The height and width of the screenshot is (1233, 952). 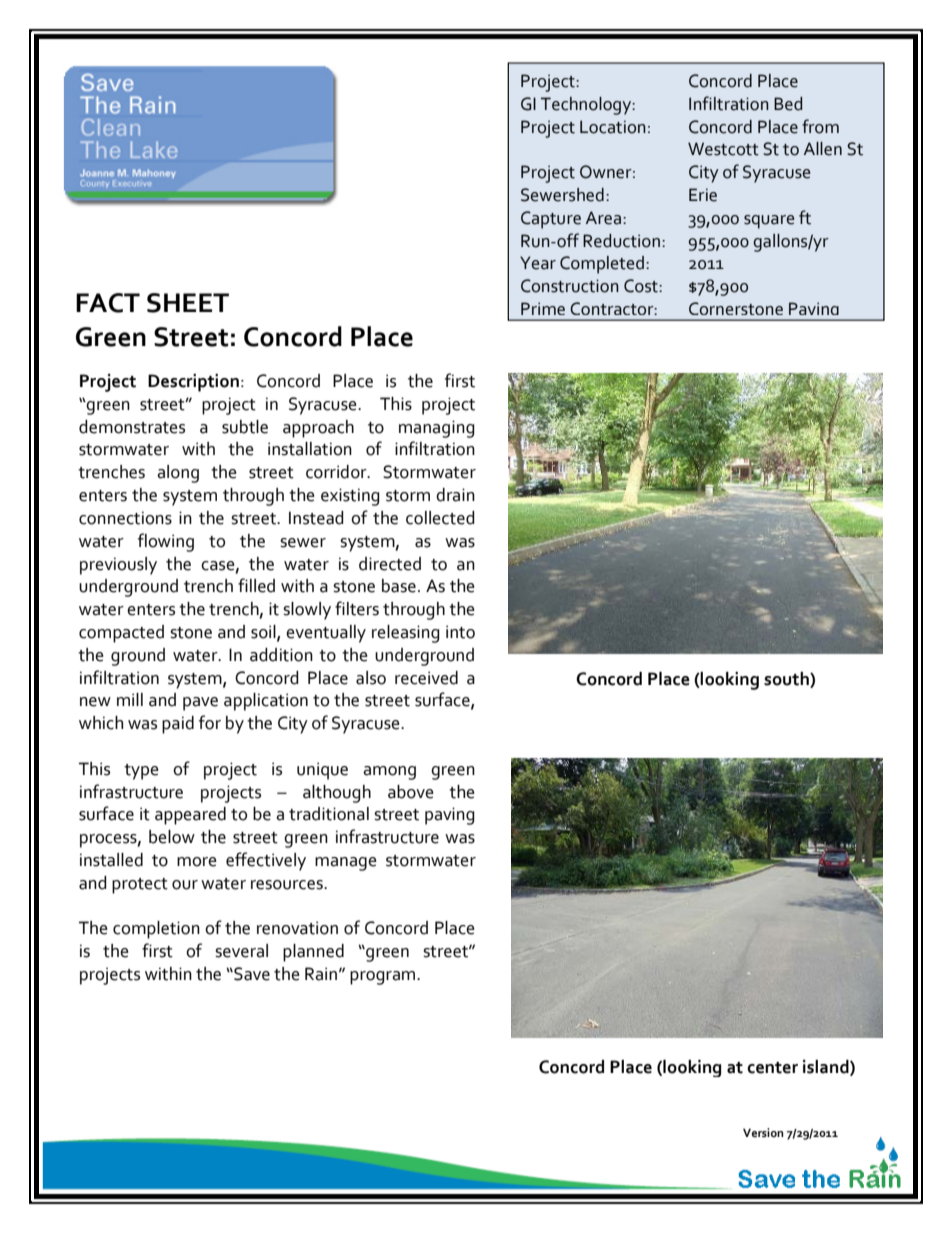 What do you see at coordinates (460, 632) in the screenshot?
I see `into` at bounding box center [460, 632].
